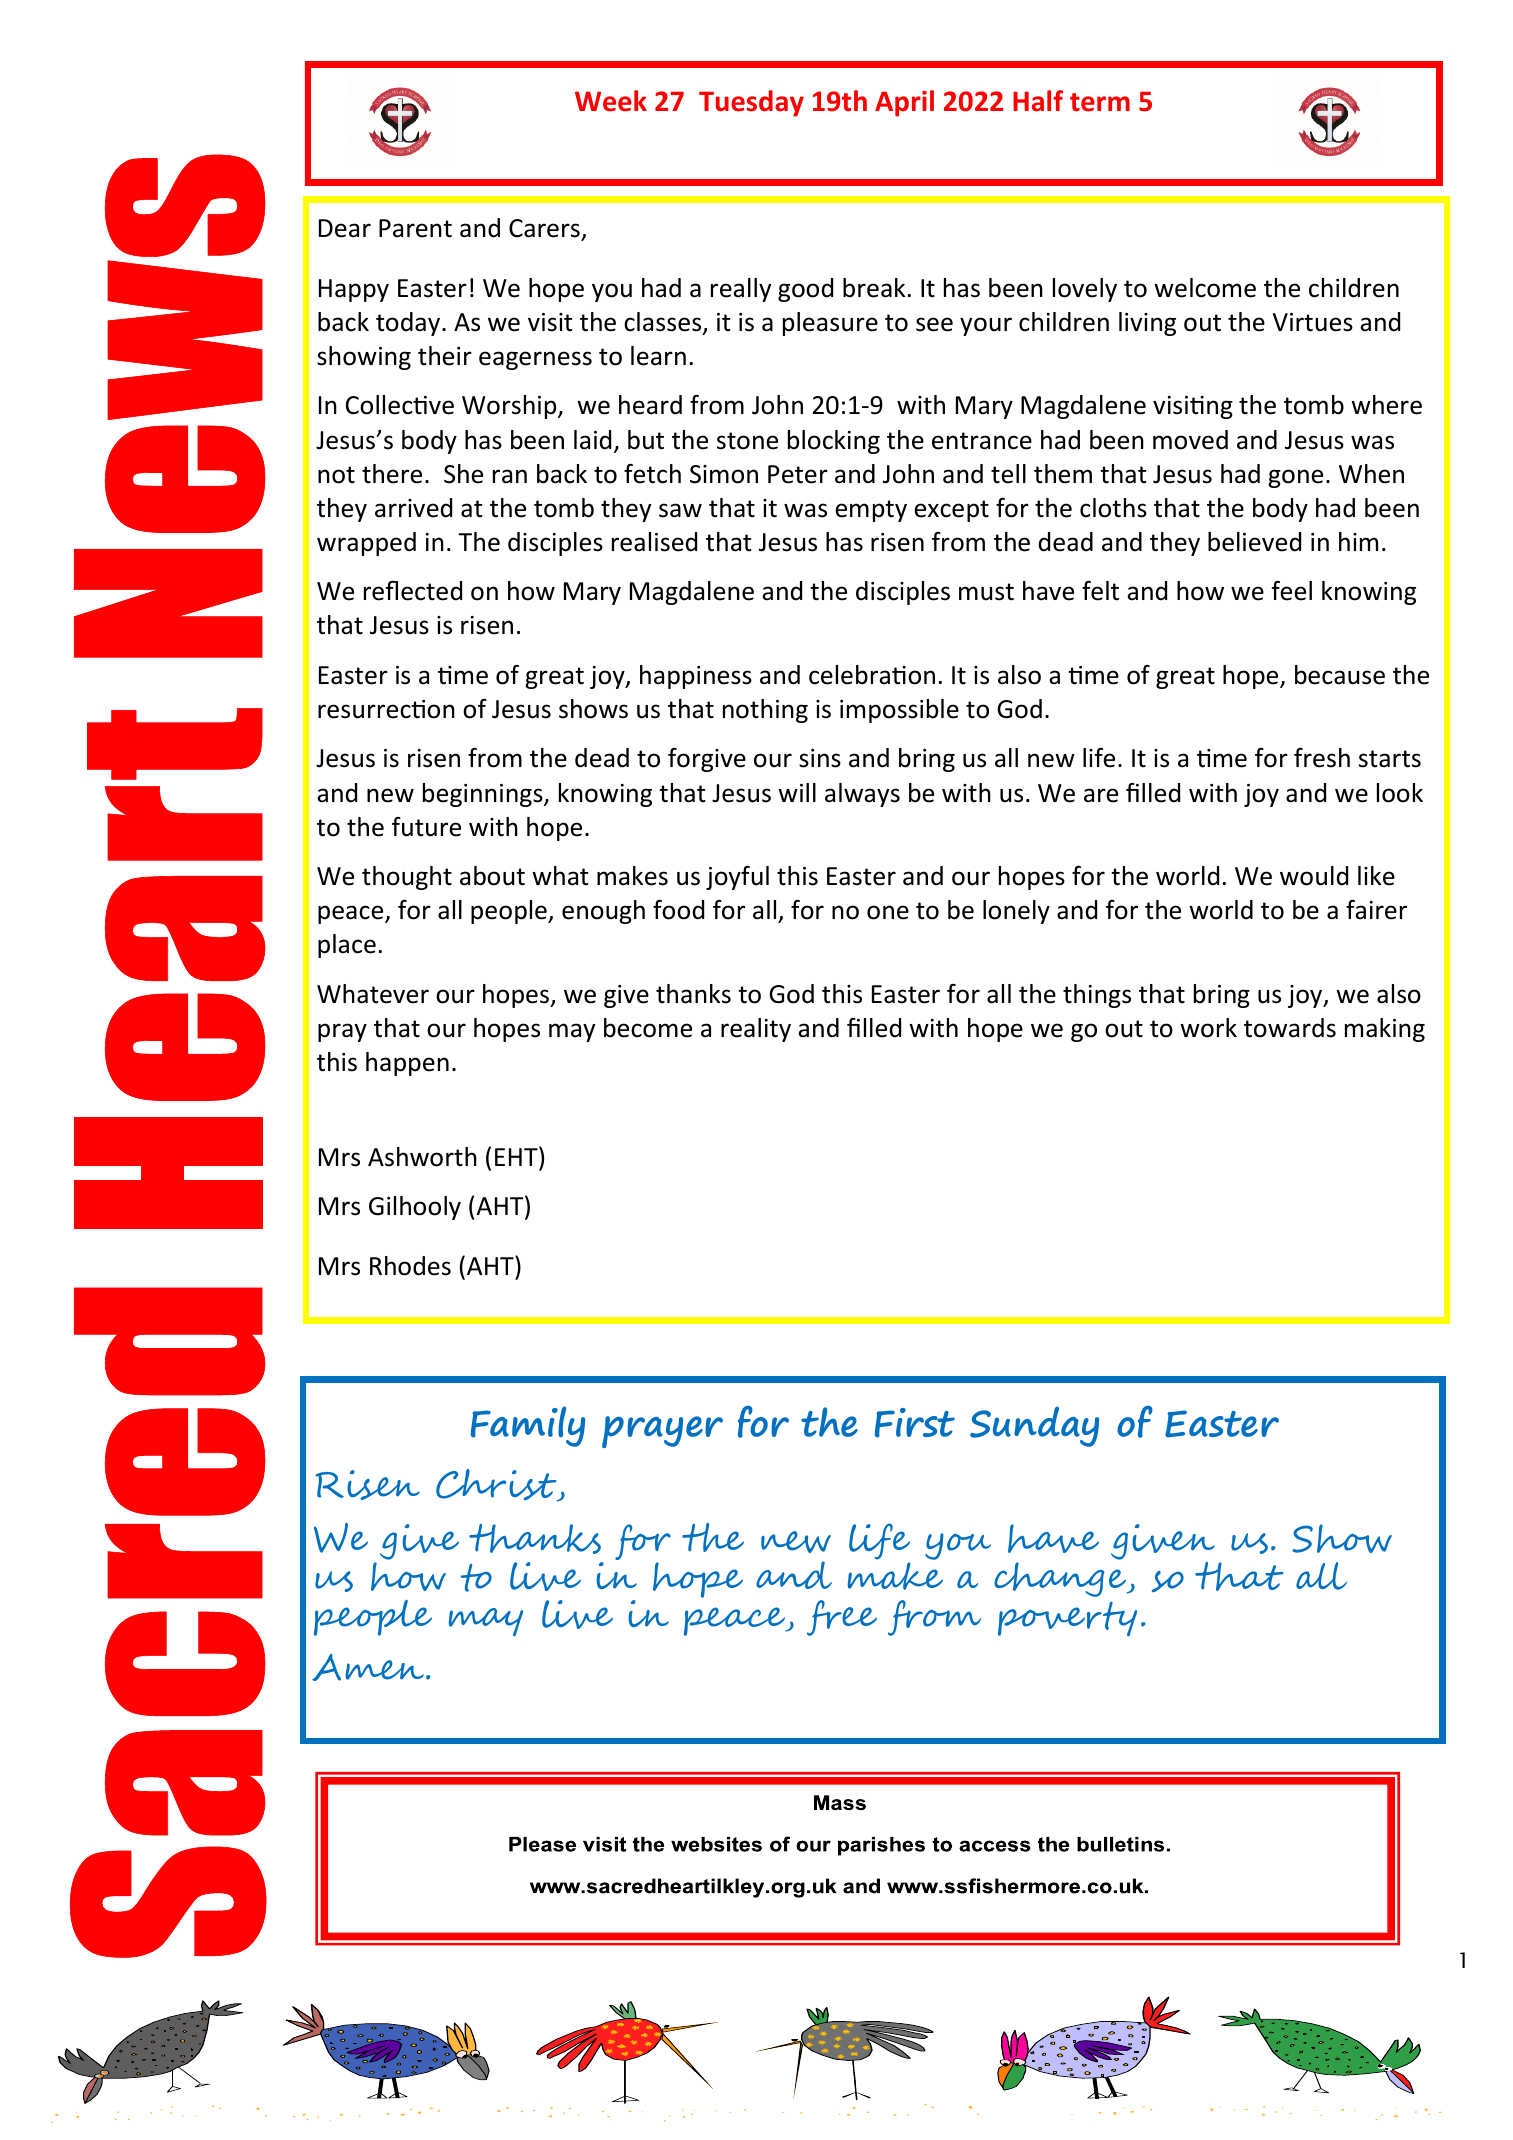 This screenshot has width=1513, height=2140. Describe the element at coordinates (871, 511) in the screenshot. I see `empty` at that location.
